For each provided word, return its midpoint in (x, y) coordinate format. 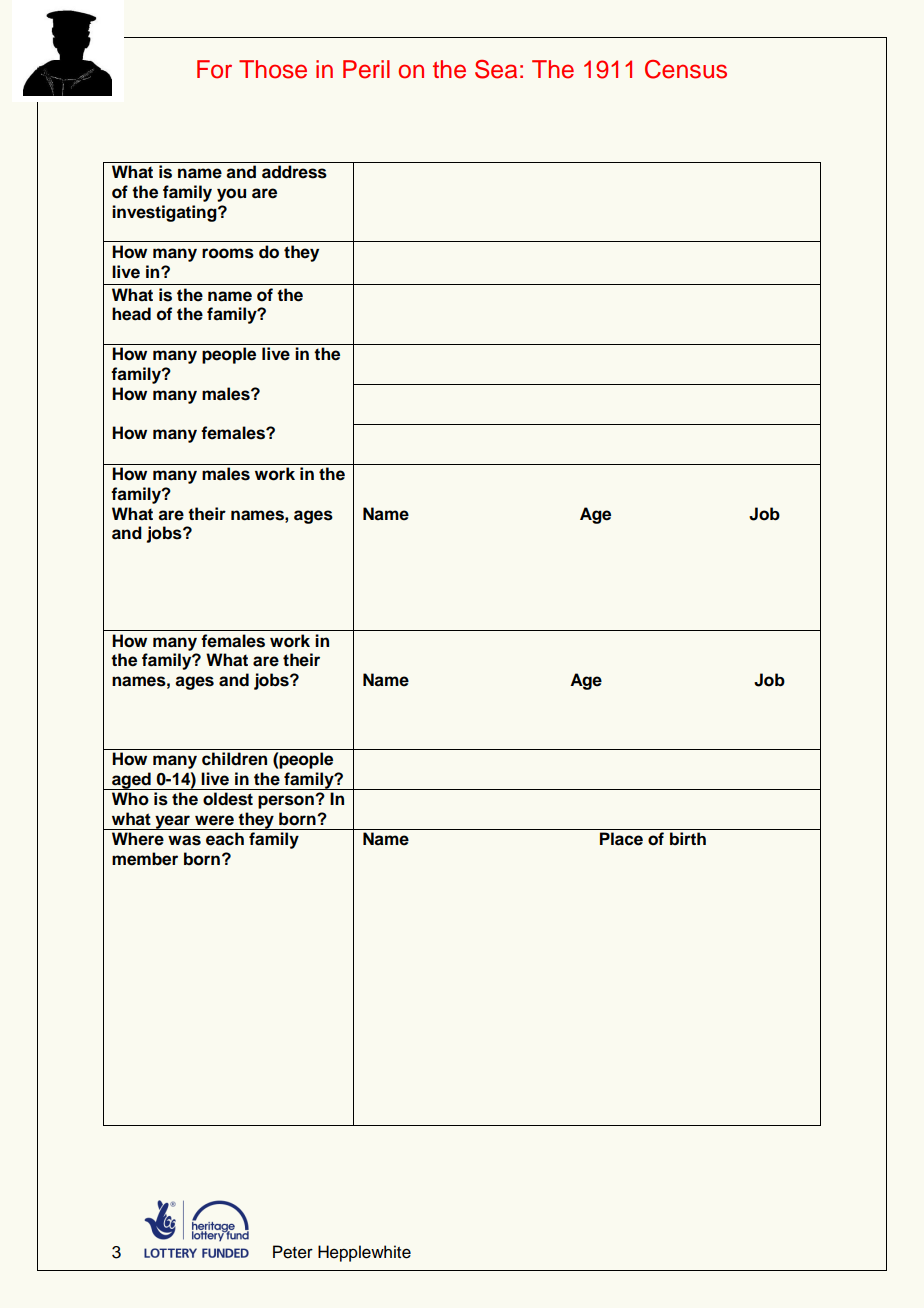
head (131, 314)
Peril (366, 69)
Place (621, 839)
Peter (293, 1252)
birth (688, 838)
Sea (496, 69)
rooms (228, 253)
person (287, 802)
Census (686, 69)
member (145, 859)
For (214, 69)
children (234, 759)
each (225, 839)
